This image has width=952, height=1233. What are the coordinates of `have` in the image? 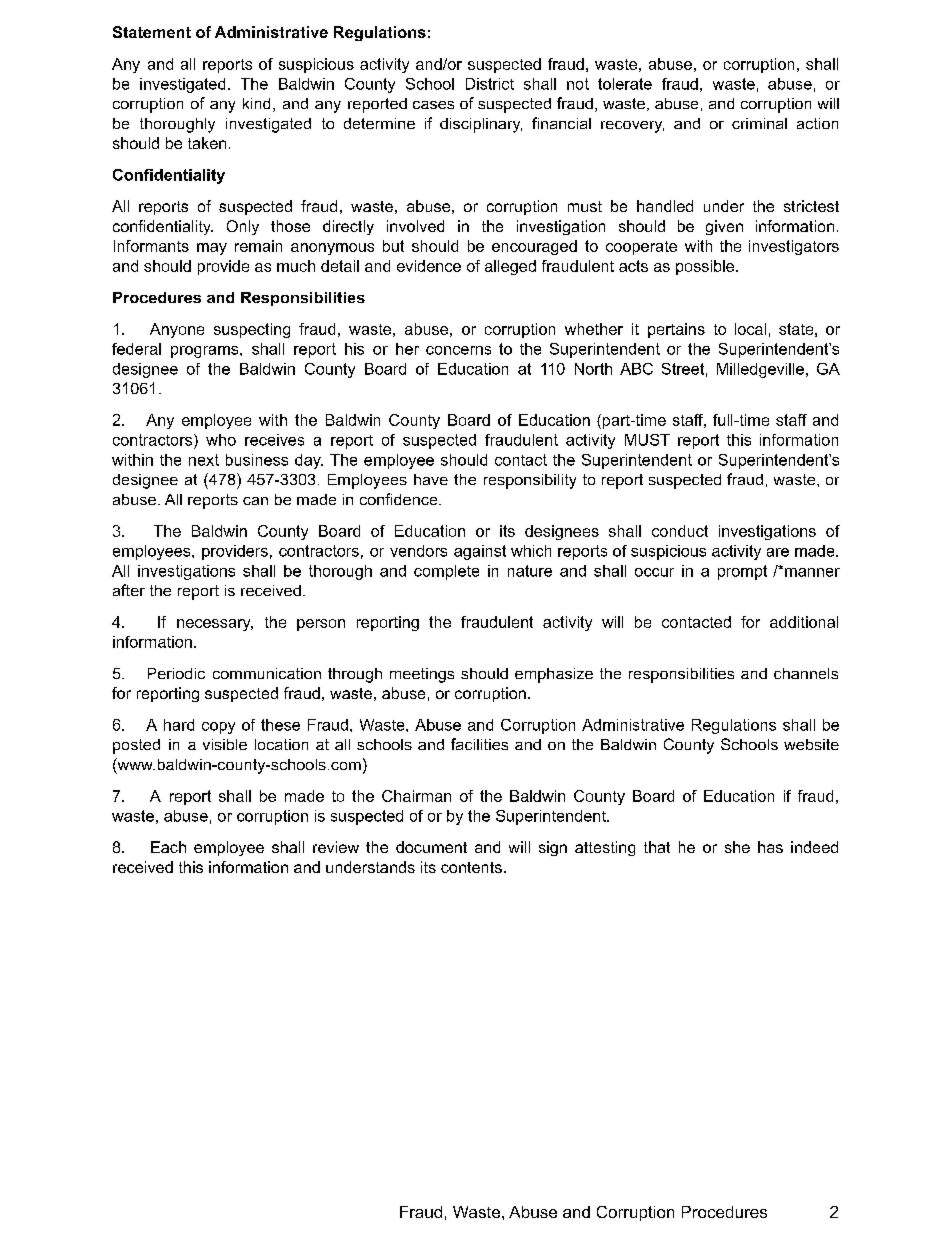 It's located at (431, 479).
